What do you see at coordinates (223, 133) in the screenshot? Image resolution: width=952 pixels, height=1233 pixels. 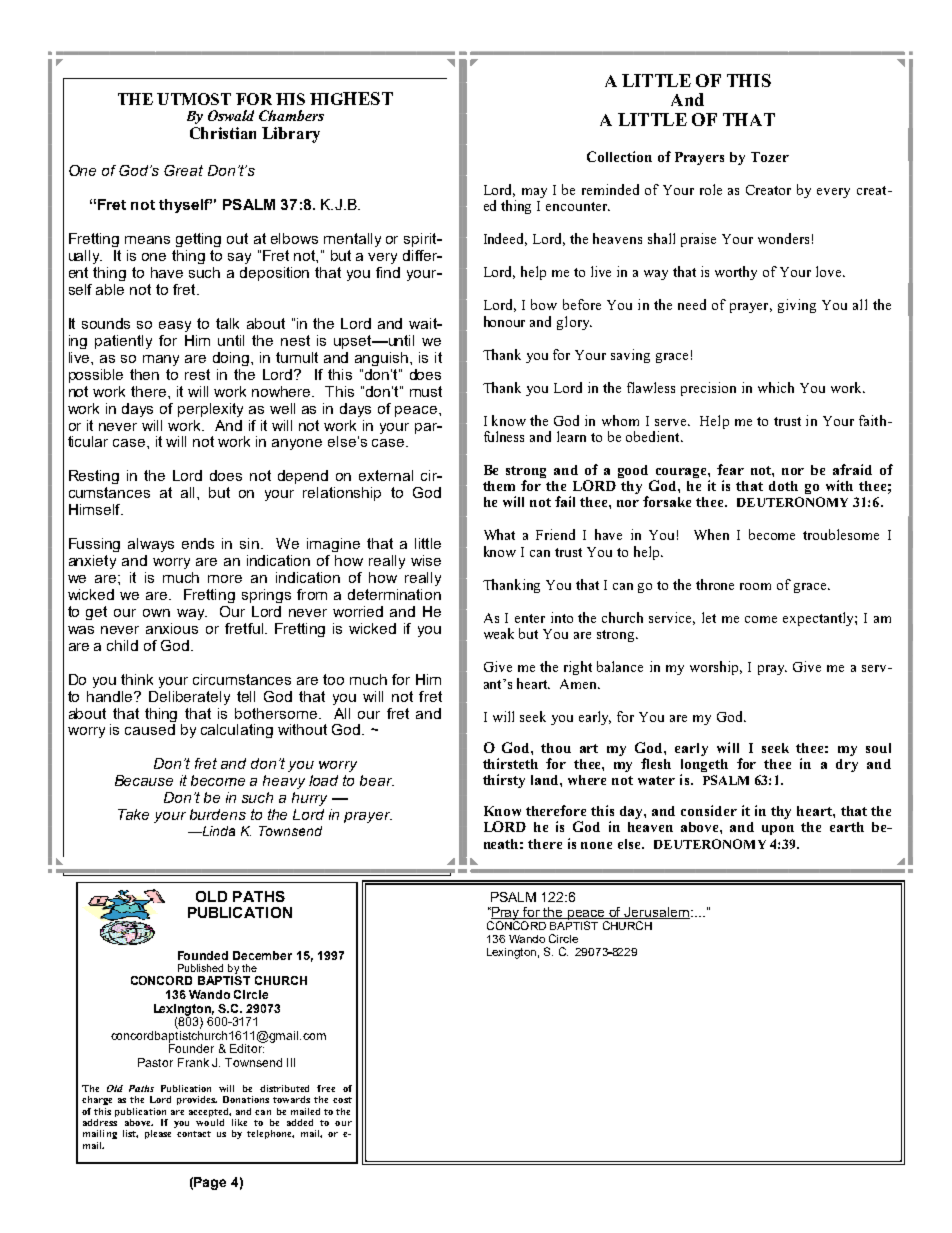 I see `Christian` at bounding box center [223, 133].
